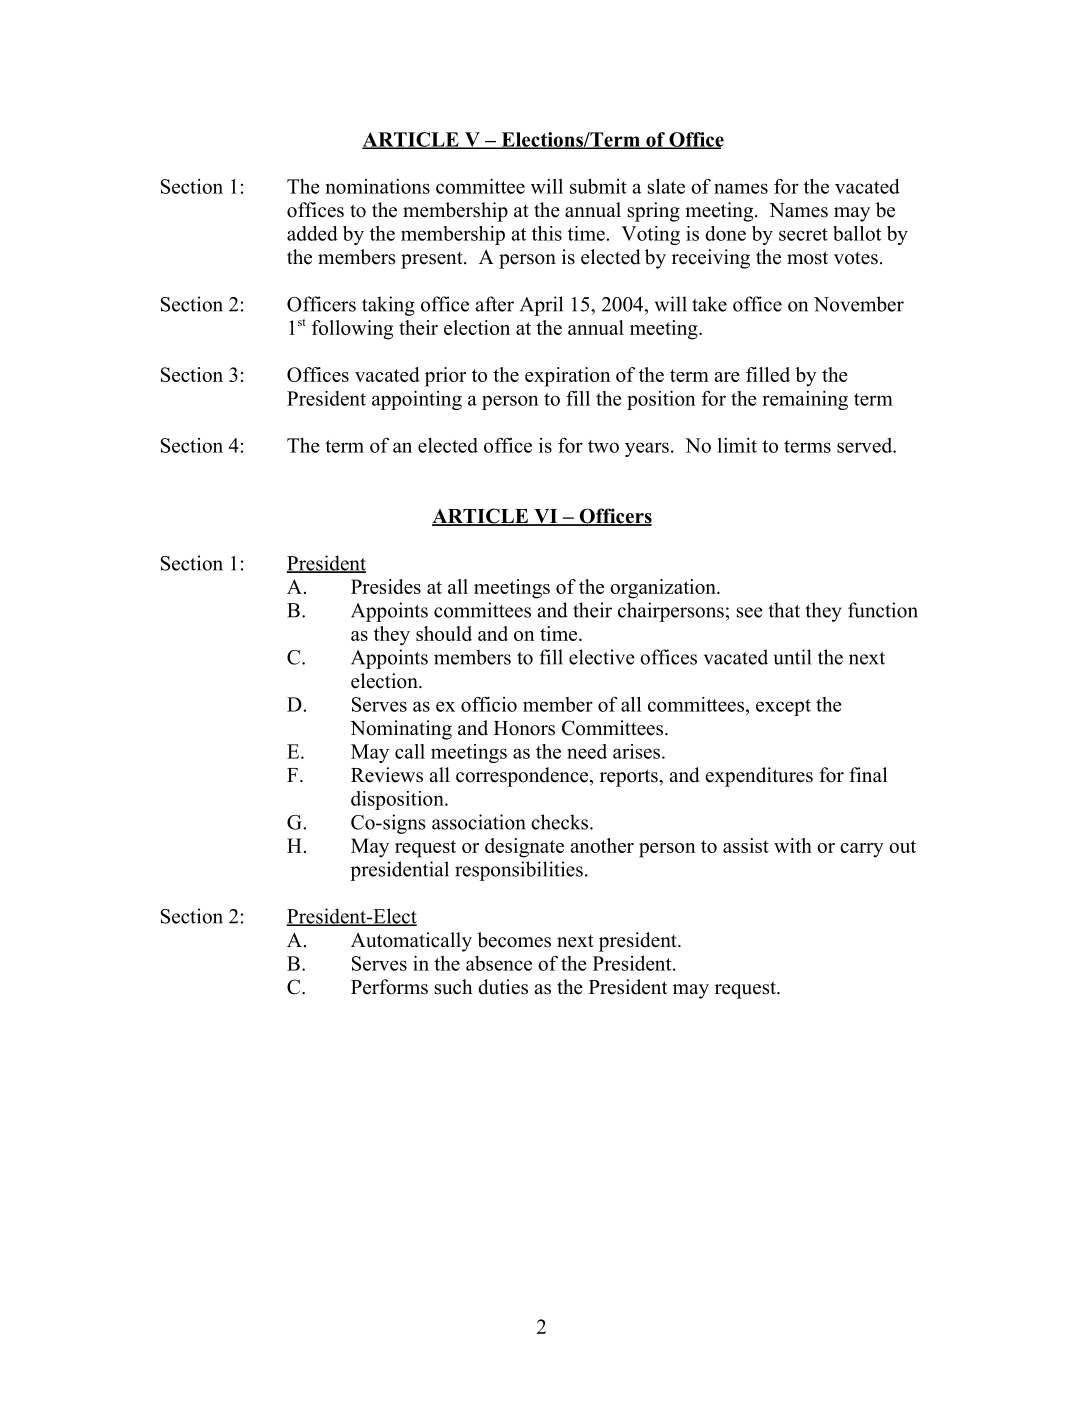 The image size is (1083, 1402). I want to click on ballot, so click(857, 233).
